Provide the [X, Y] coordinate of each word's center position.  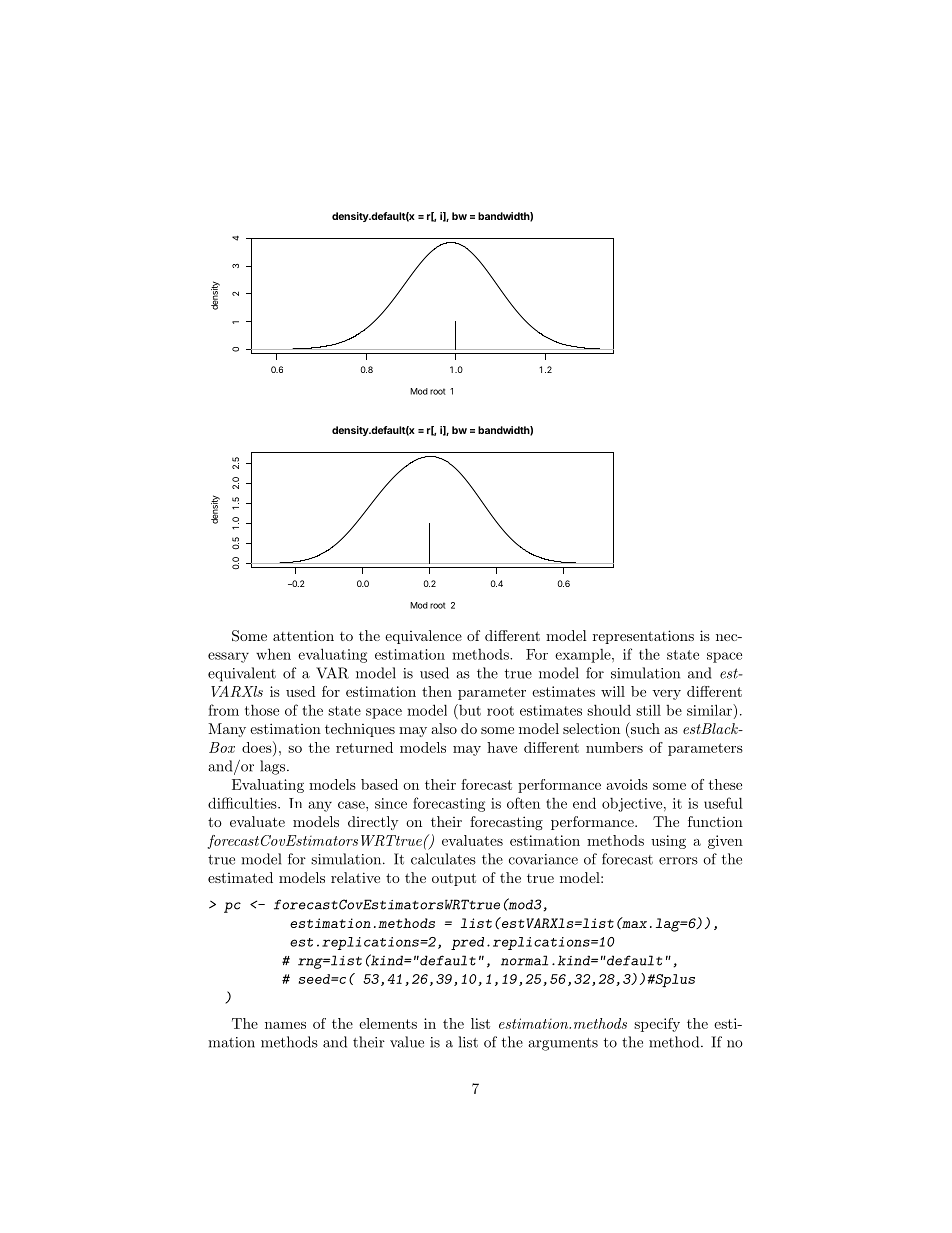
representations [643, 637]
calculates [443, 859]
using [668, 842]
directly [373, 823]
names [285, 1025]
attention [303, 635]
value [407, 1042]
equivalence [423, 637]
